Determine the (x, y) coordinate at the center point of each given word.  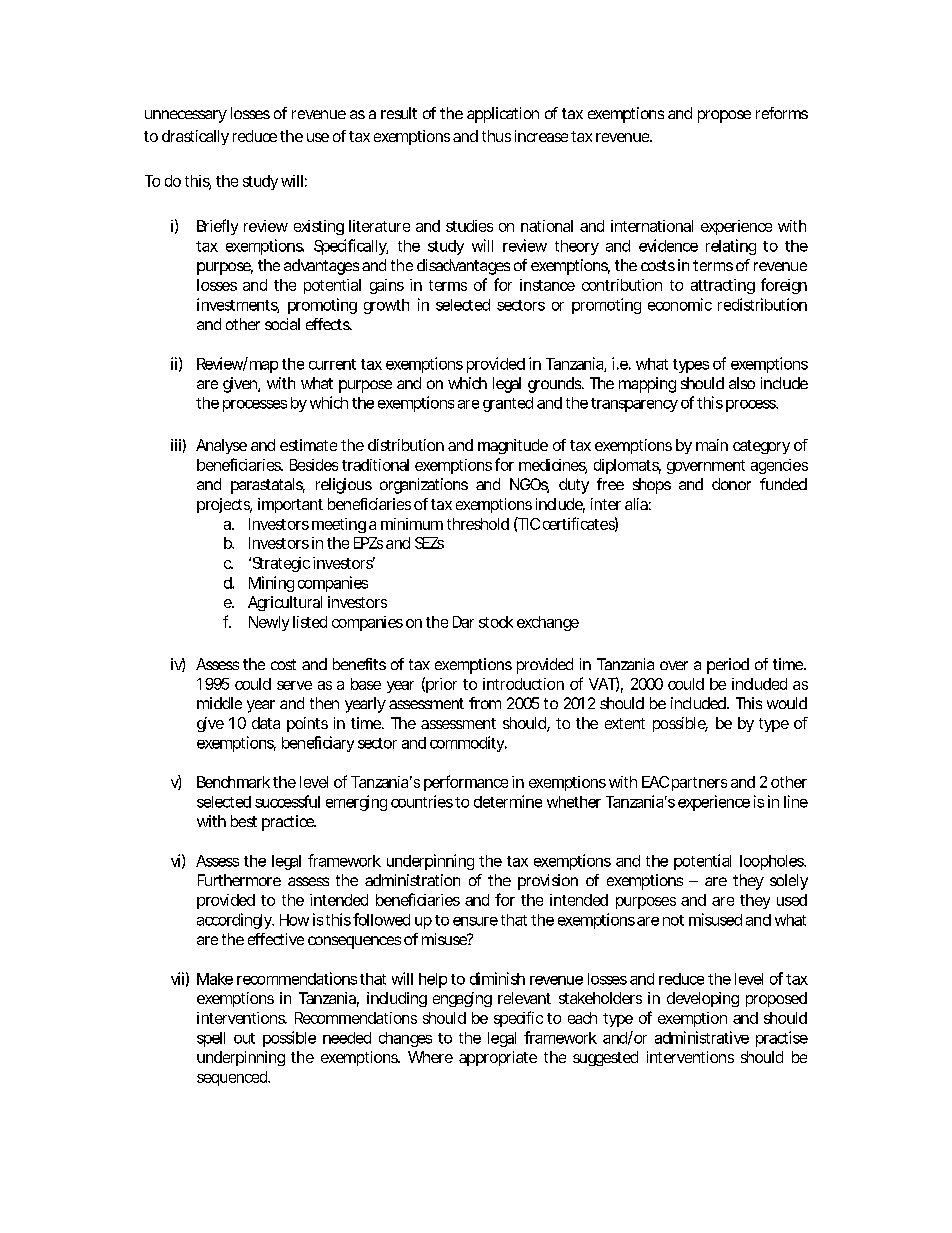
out (244, 1038)
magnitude (513, 446)
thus (496, 136)
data (266, 723)
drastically (195, 137)
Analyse (221, 446)
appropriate (498, 1058)
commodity (468, 744)
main (712, 445)
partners (699, 784)
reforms (782, 113)
